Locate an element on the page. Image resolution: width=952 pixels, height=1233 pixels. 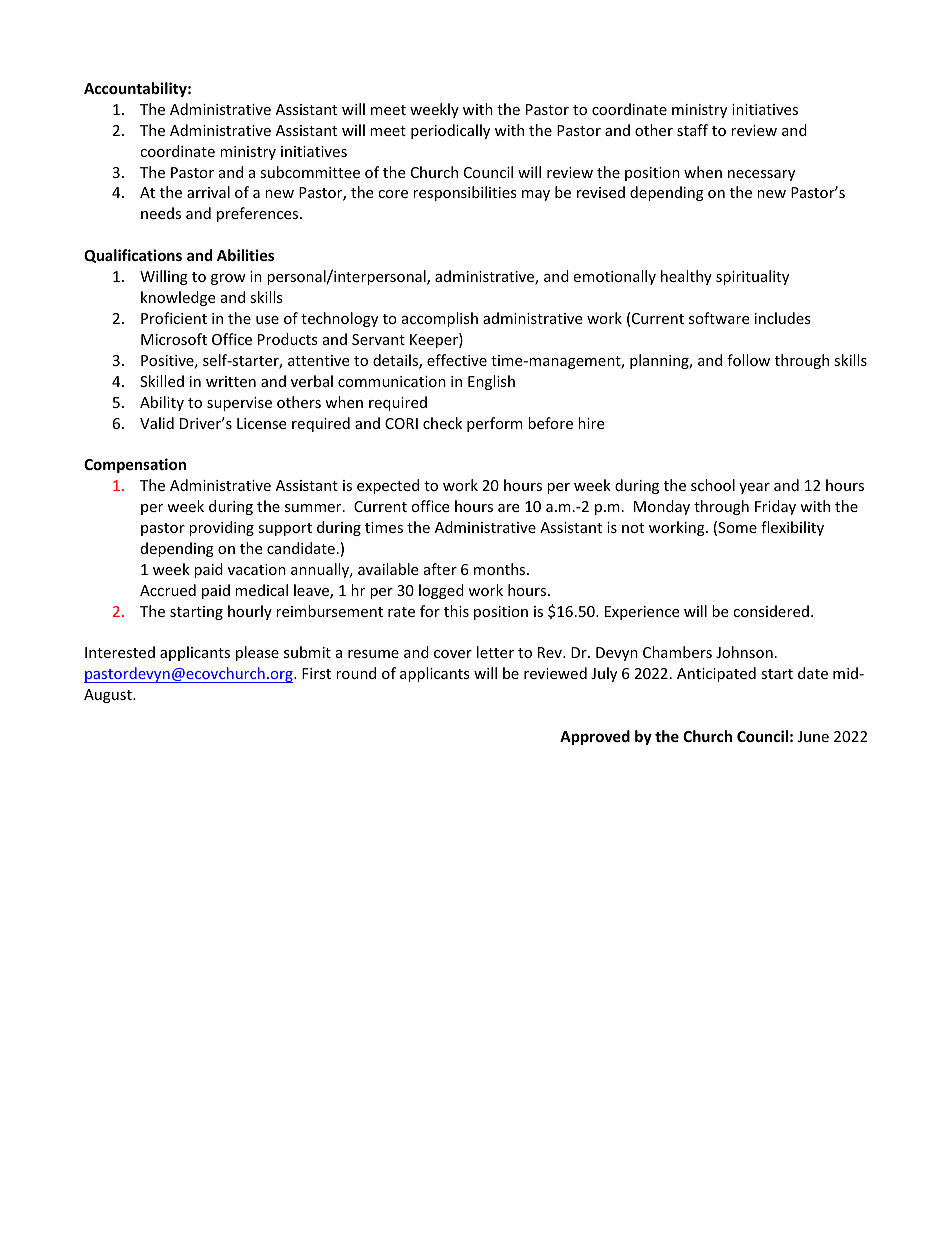
accomplish is located at coordinates (440, 319).
